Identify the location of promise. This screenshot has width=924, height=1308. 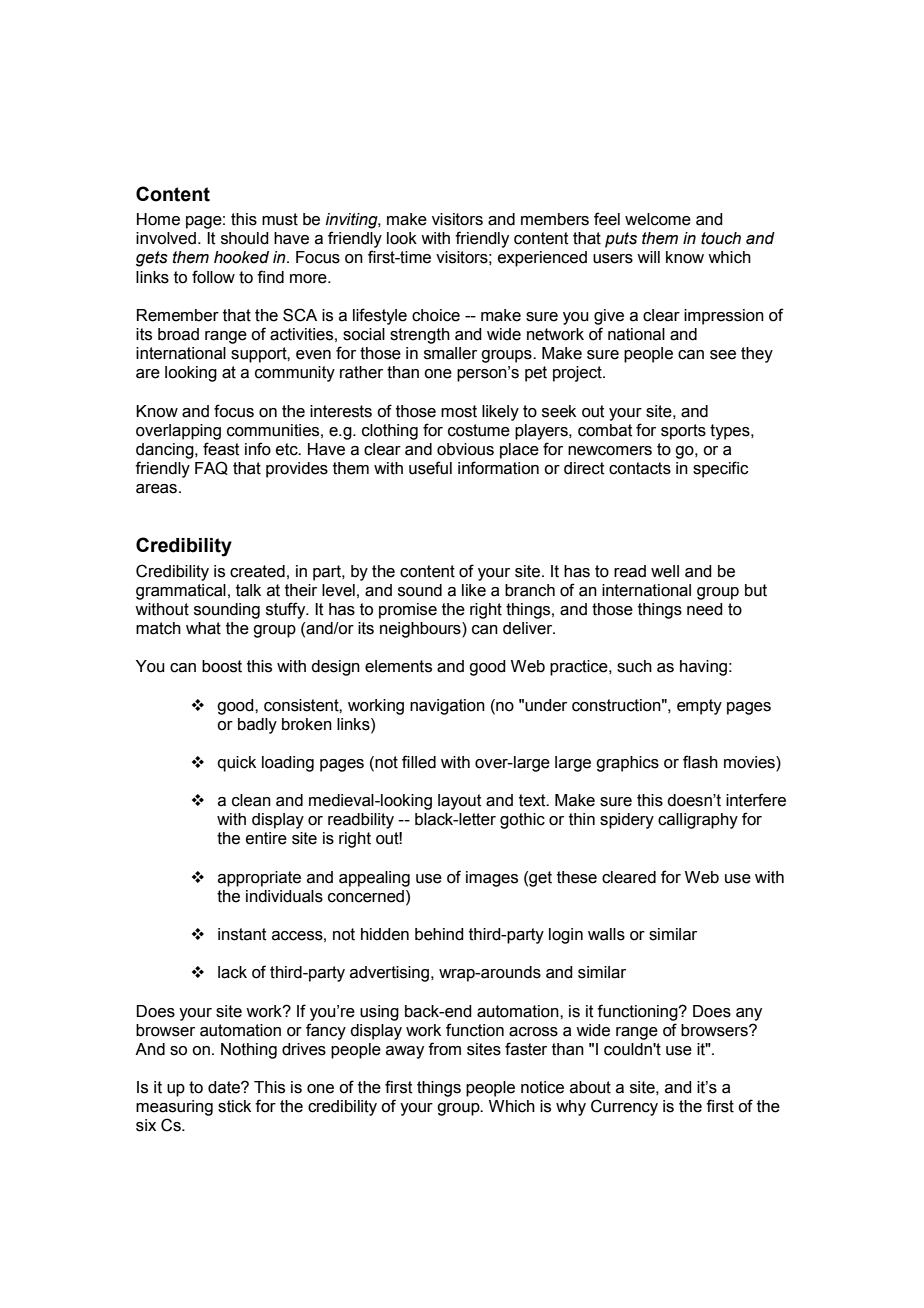
(408, 611).
